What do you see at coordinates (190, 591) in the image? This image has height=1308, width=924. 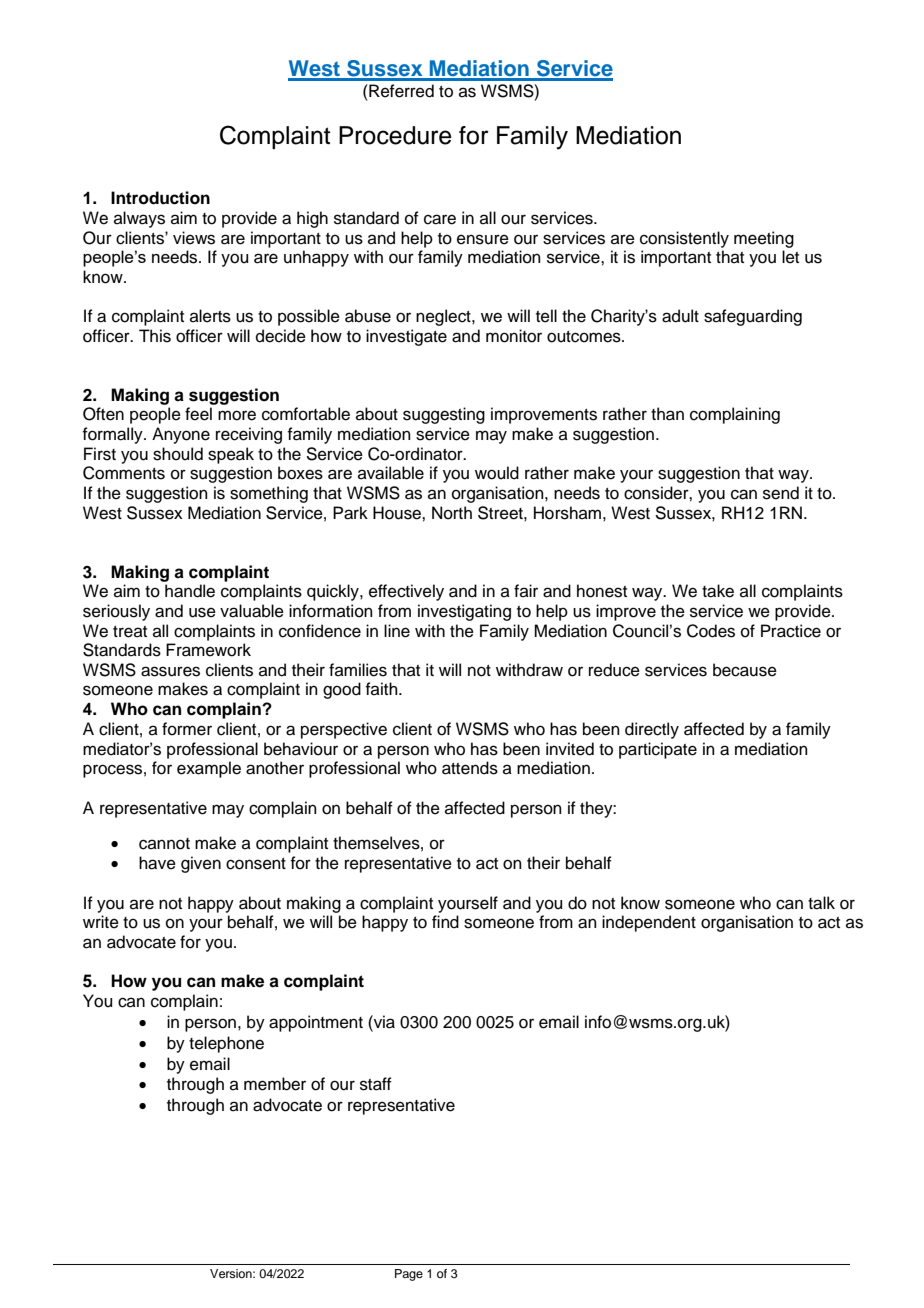 I see `handle` at bounding box center [190, 591].
